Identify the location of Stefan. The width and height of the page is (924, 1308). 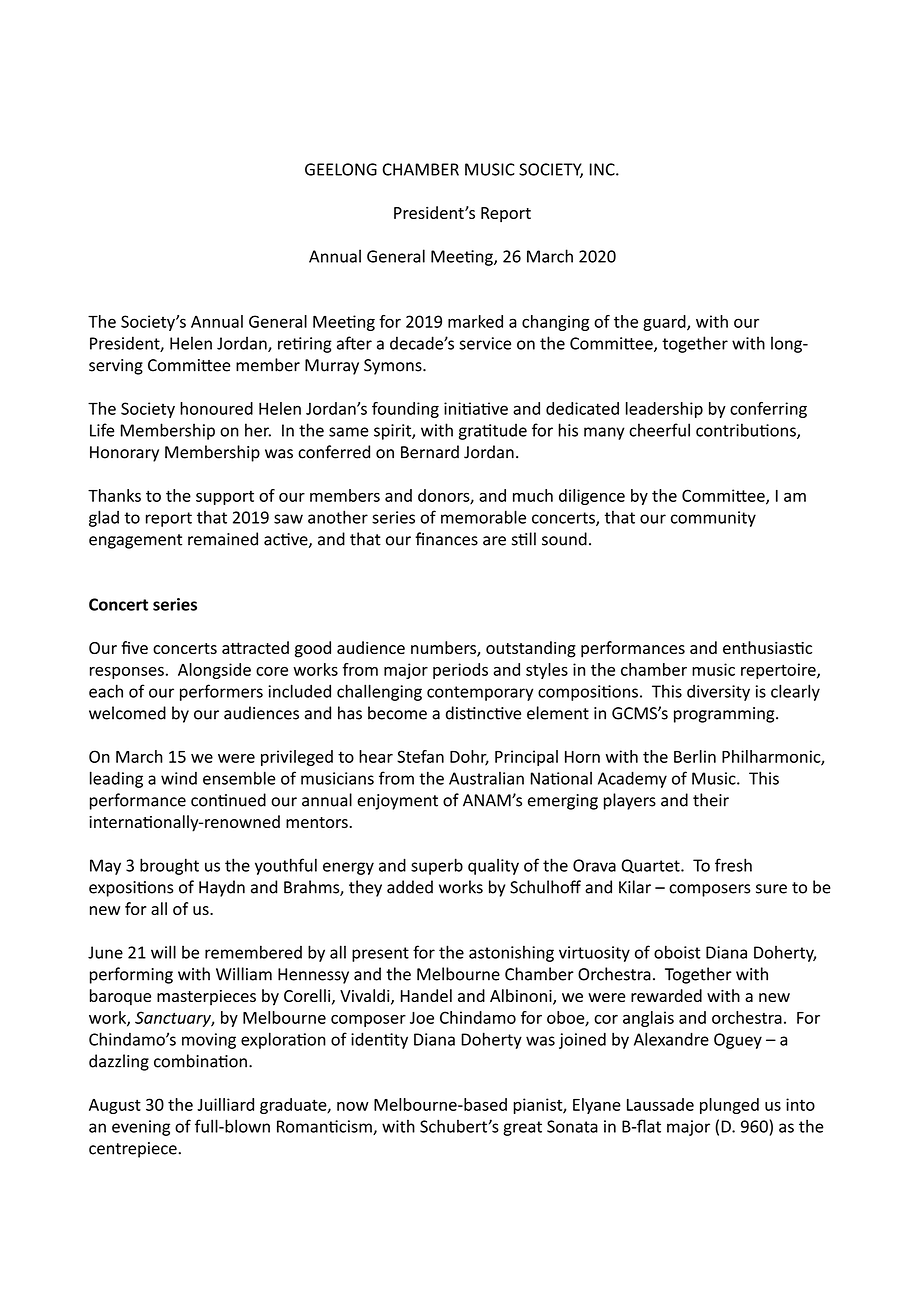
(420, 756).
